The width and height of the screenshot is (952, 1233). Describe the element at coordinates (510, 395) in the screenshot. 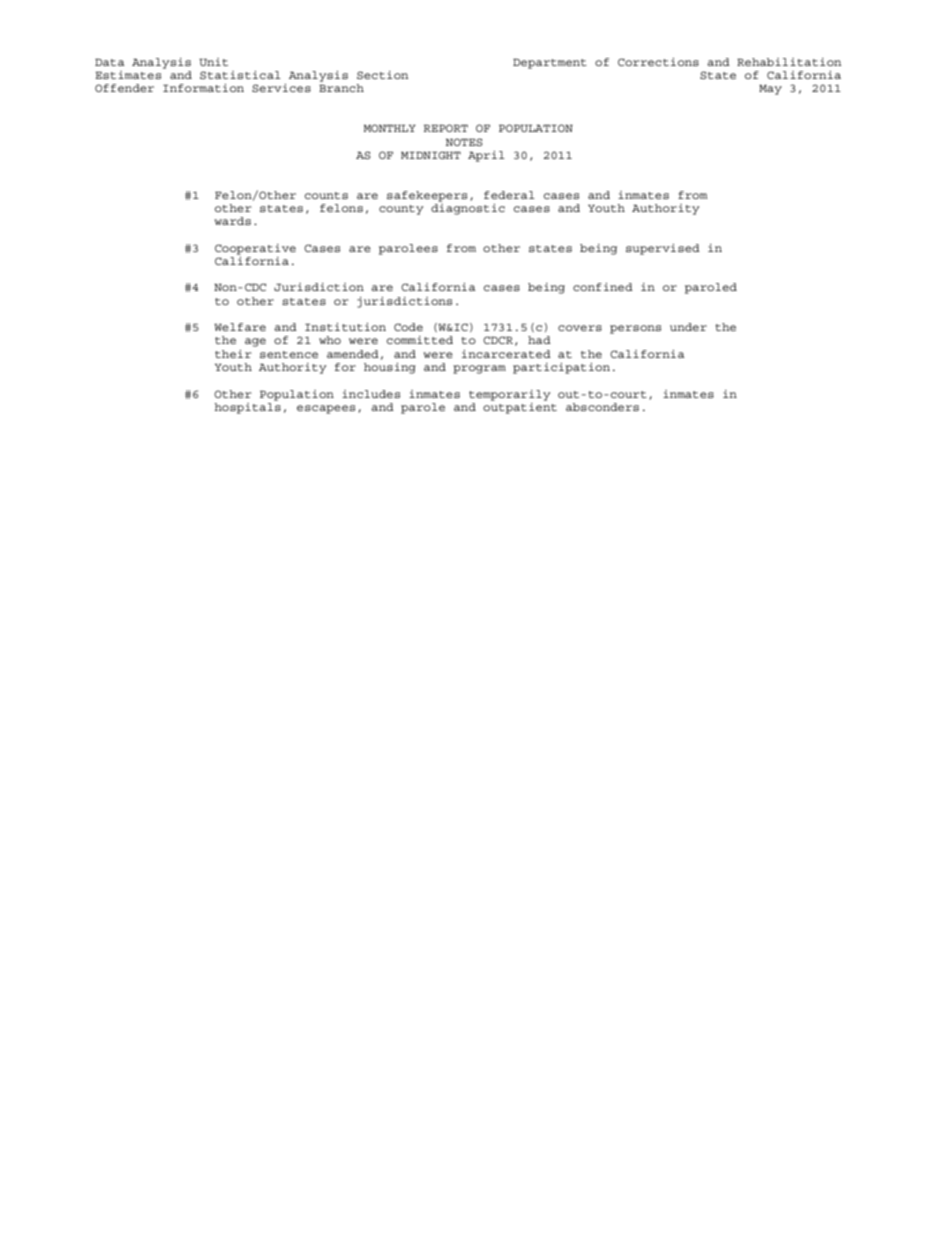

I see `temporarily` at that location.
